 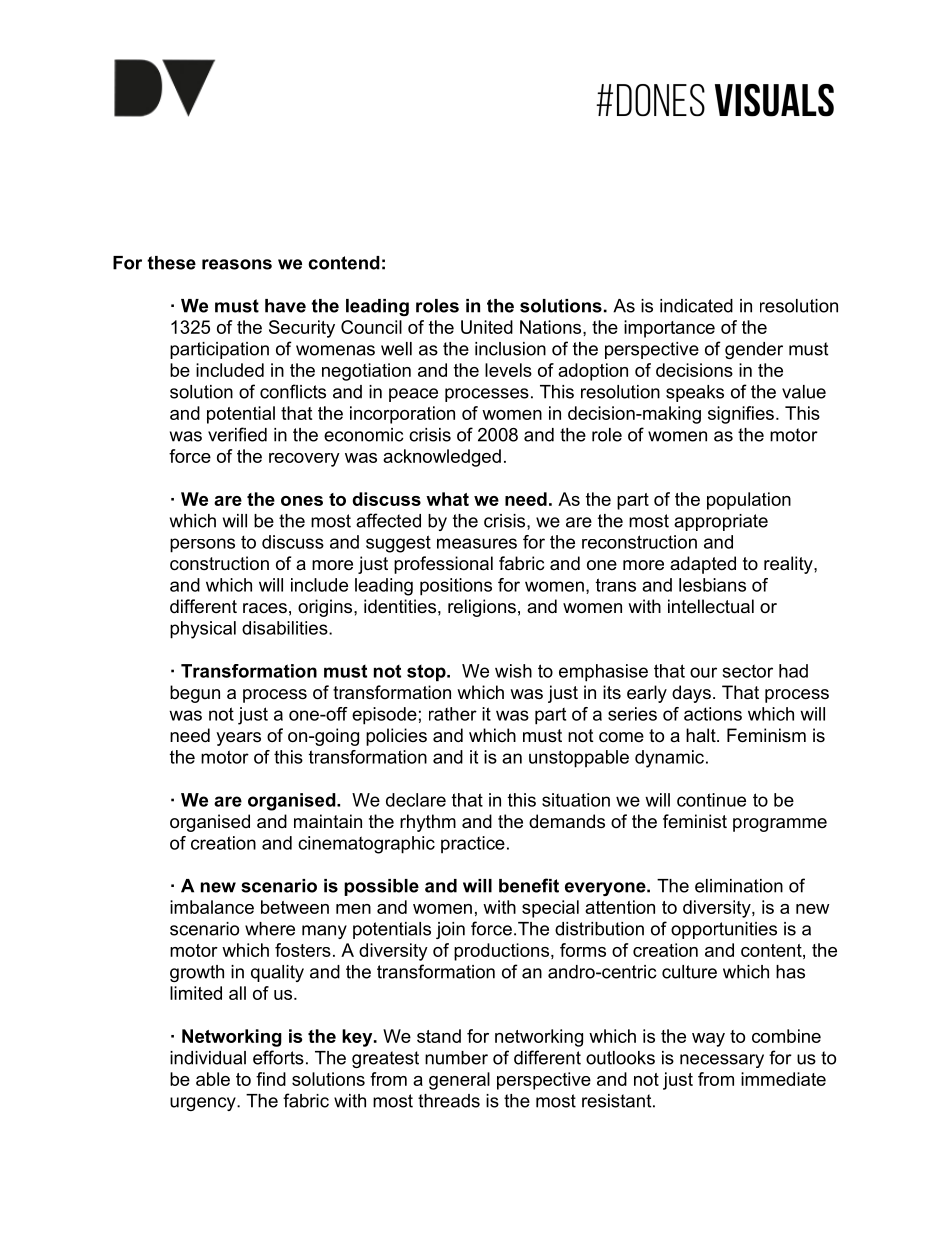 What do you see at coordinates (748, 671) in the screenshot?
I see `sector` at bounding box center [748, 671].
